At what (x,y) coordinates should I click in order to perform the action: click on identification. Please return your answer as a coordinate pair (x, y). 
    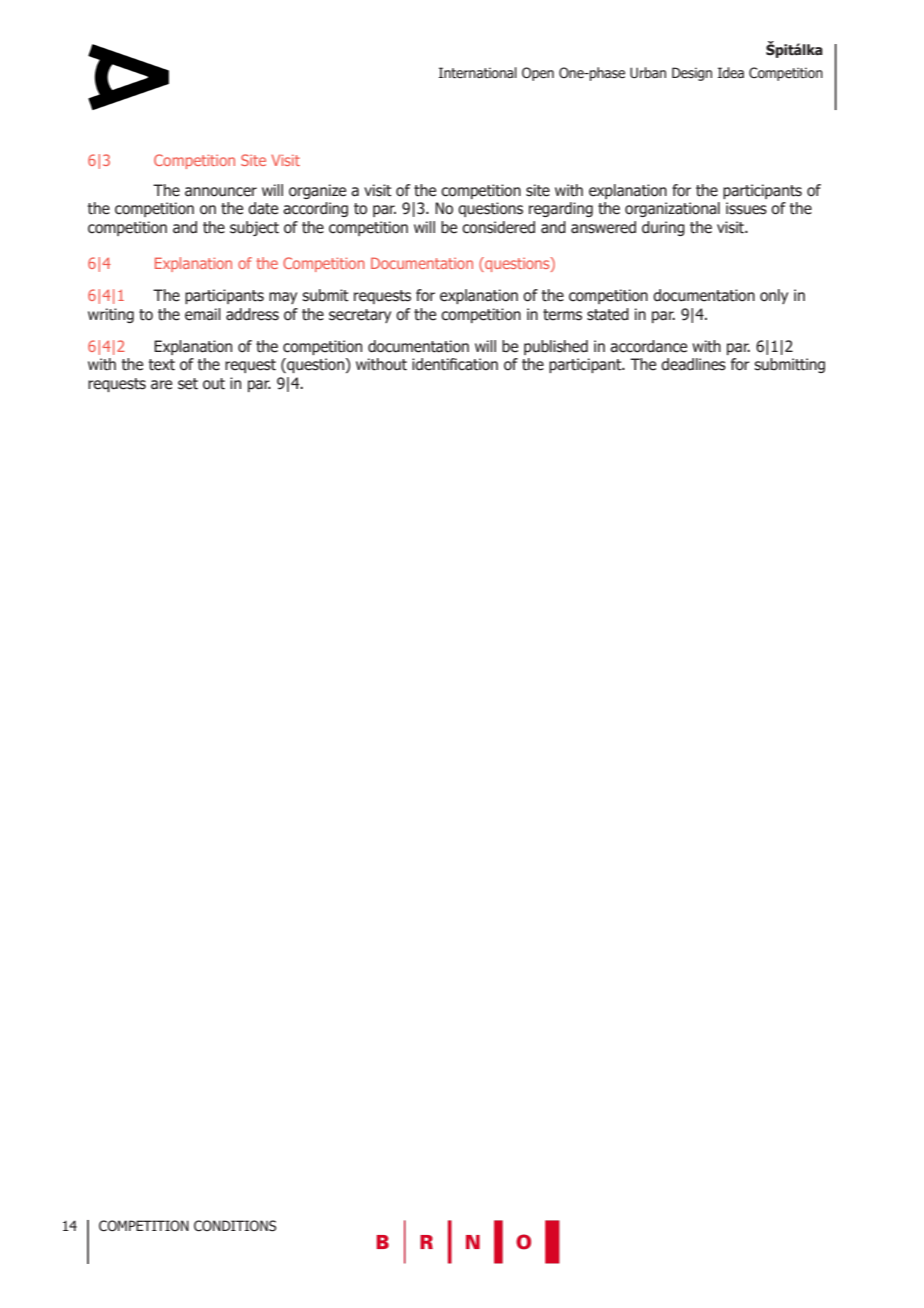
    Looking at the image, I should click on (455, 364).
